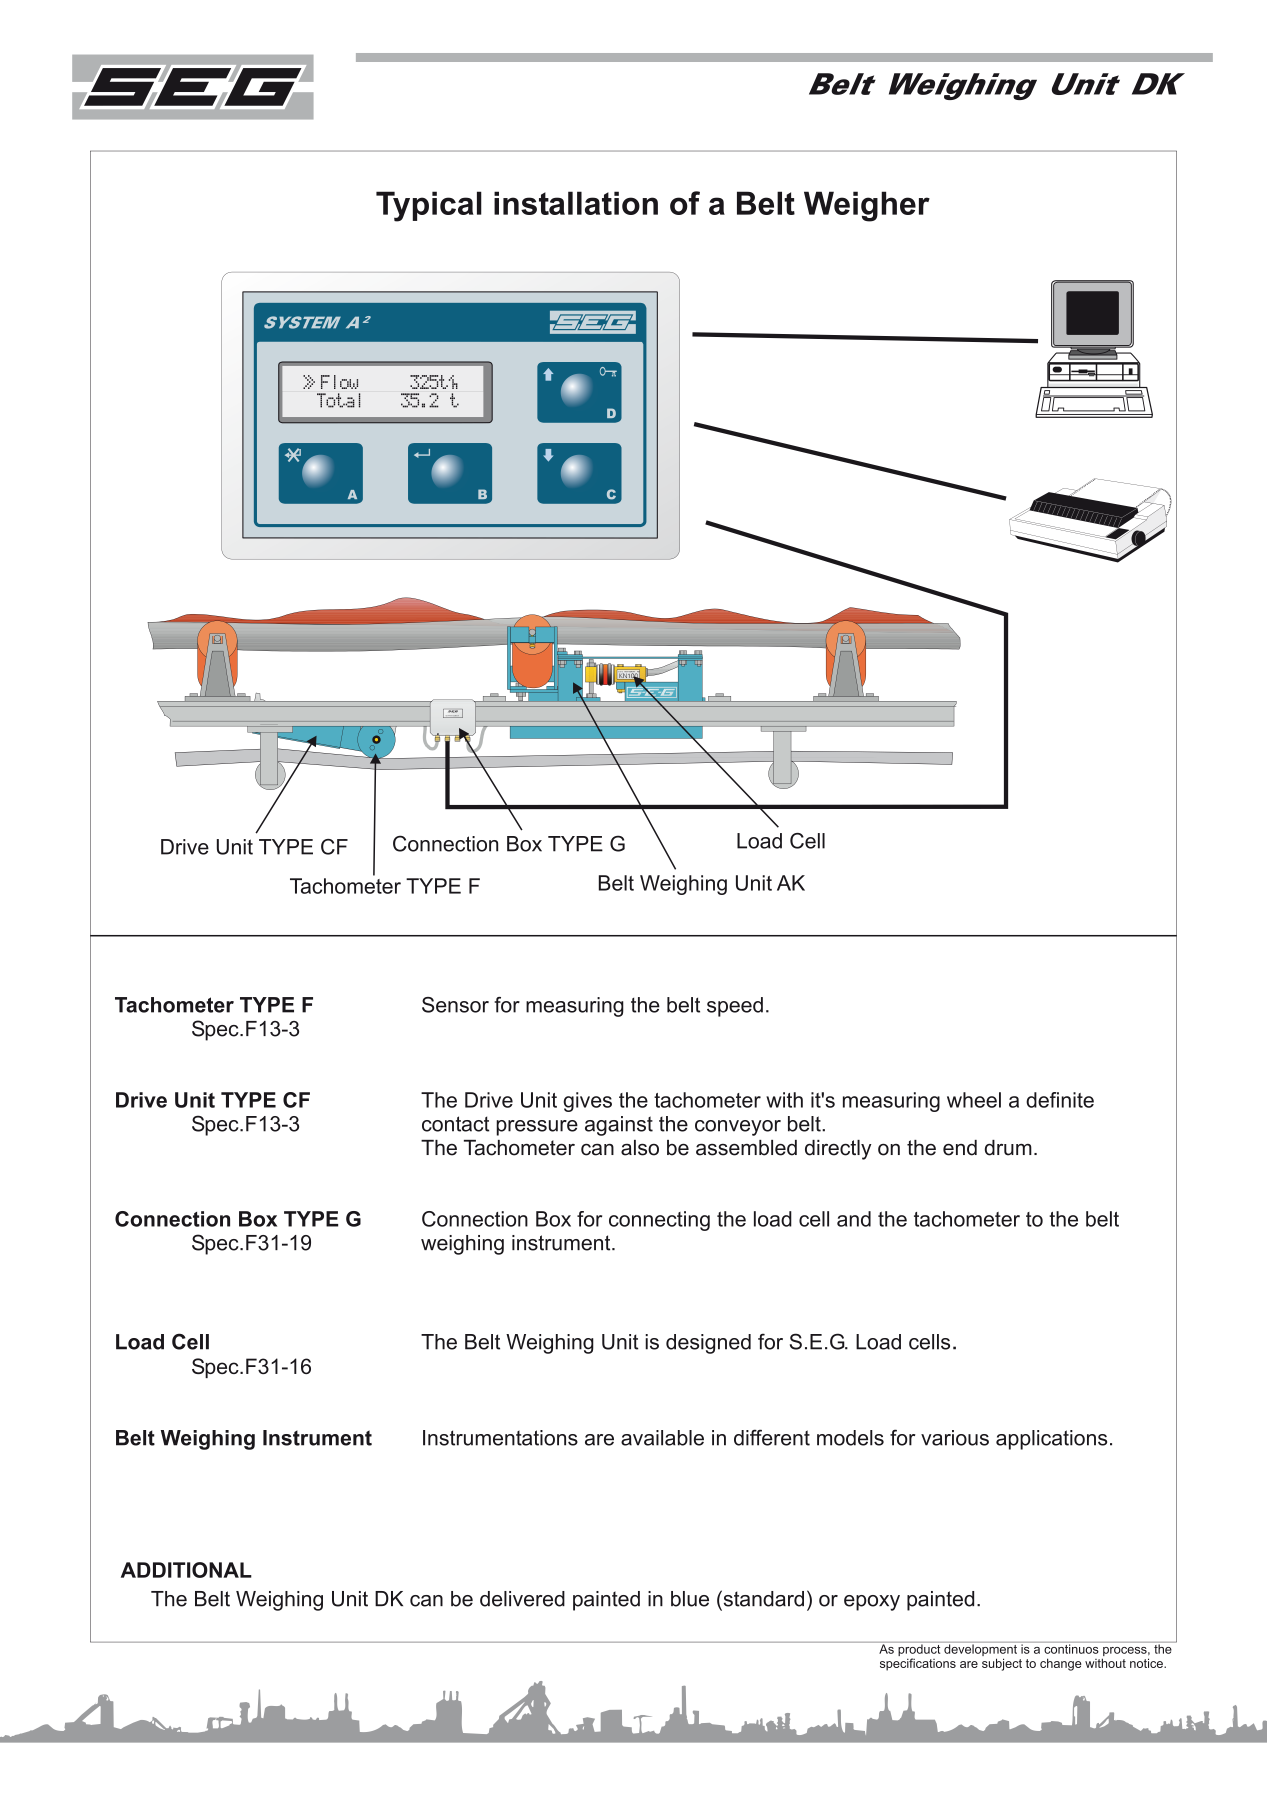 The image size is (1267, 1793). What do you see at coordinates (640, 1148) in the screenshot?
I see `also` at bounding box center [640, 1148].
